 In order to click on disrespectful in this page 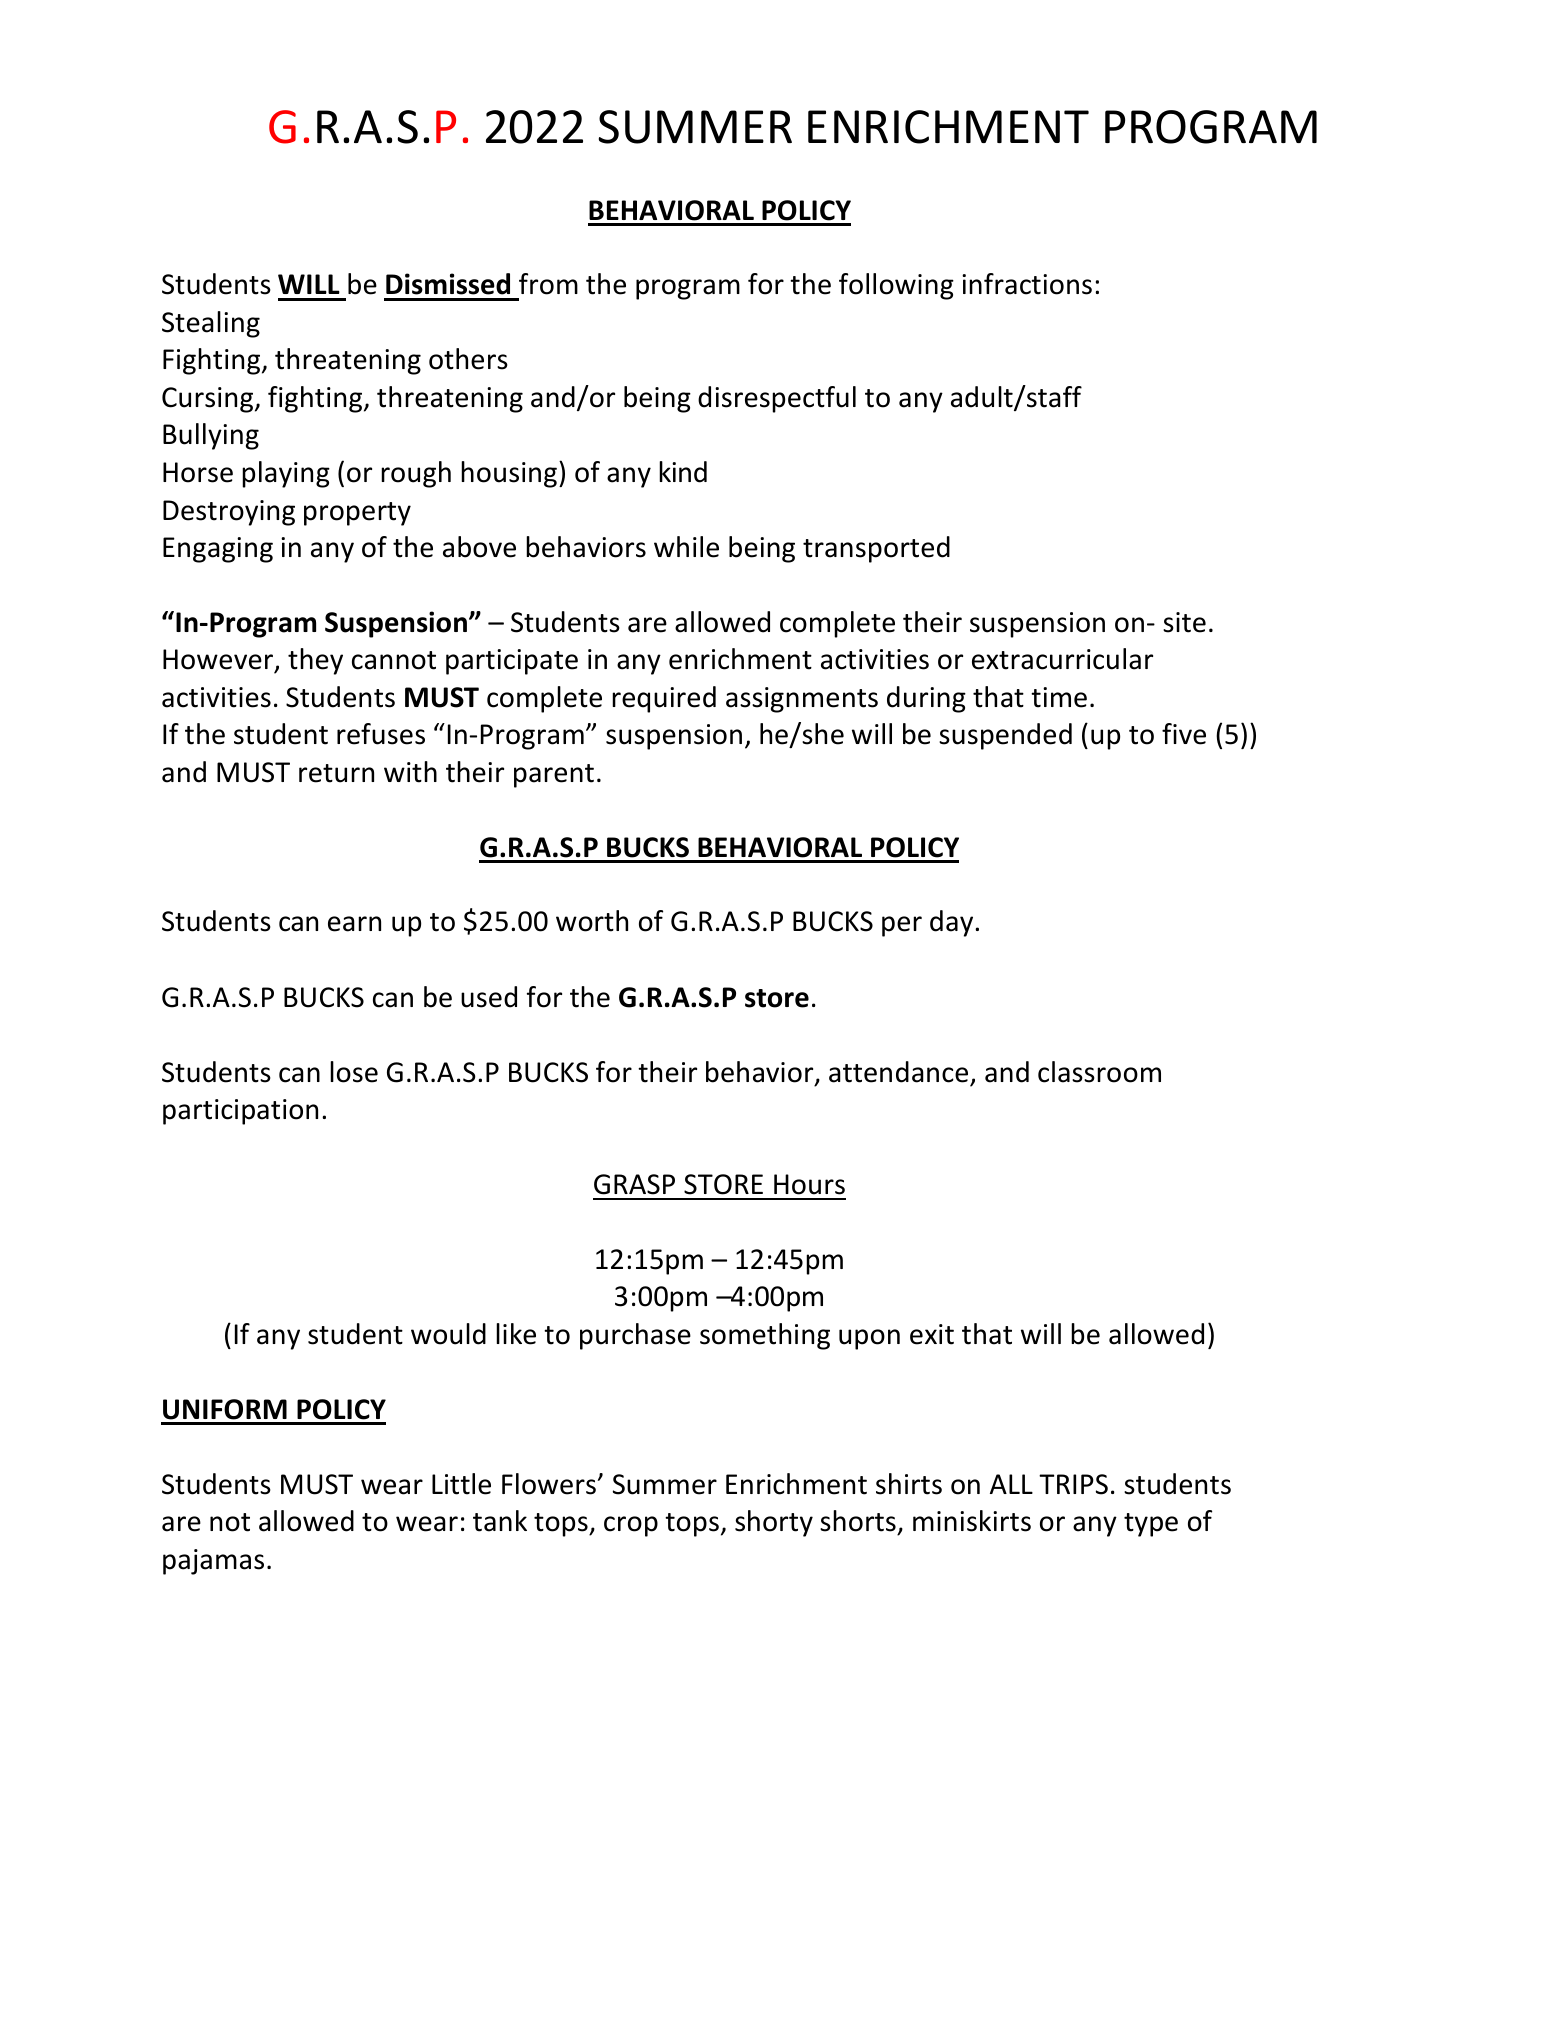, I will do `click(777, 399)`.
